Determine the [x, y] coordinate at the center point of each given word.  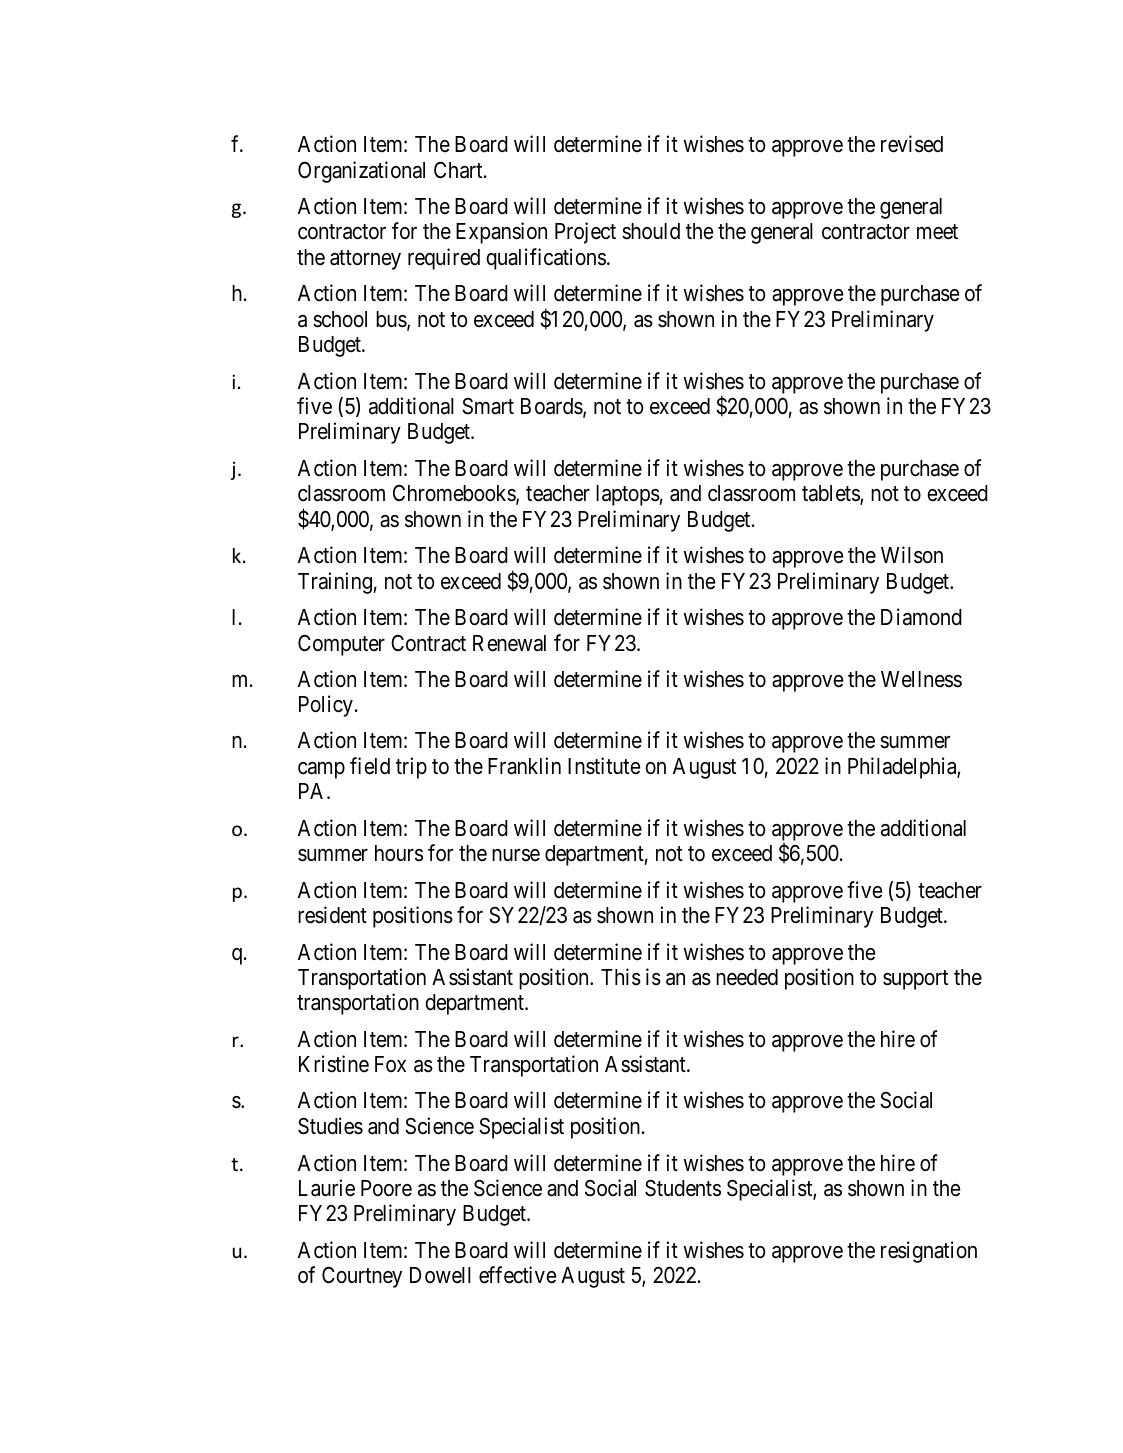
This [621, 977]
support [915, 980]
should [651, 231]
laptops [628, 495]
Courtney [362, 1277]
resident [332, 915]
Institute [604, 766]
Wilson [912, 555]
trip [411, 768]
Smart [488, 406]
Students [683, 1188]
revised [912, 144]
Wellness [921, 679]
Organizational [361, 172]
